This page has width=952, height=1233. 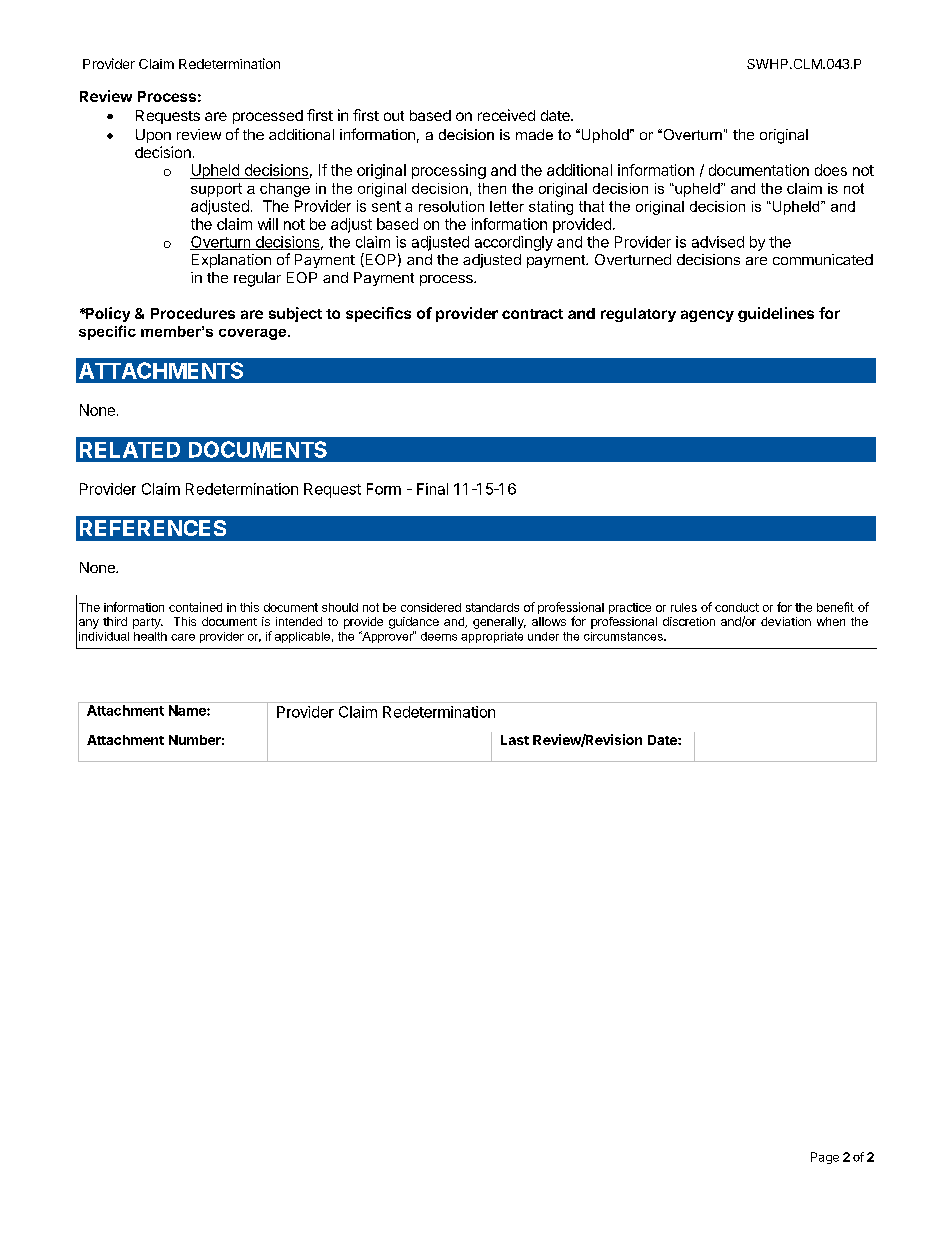 I want to click on Upon, so click(x=153, y=136).
